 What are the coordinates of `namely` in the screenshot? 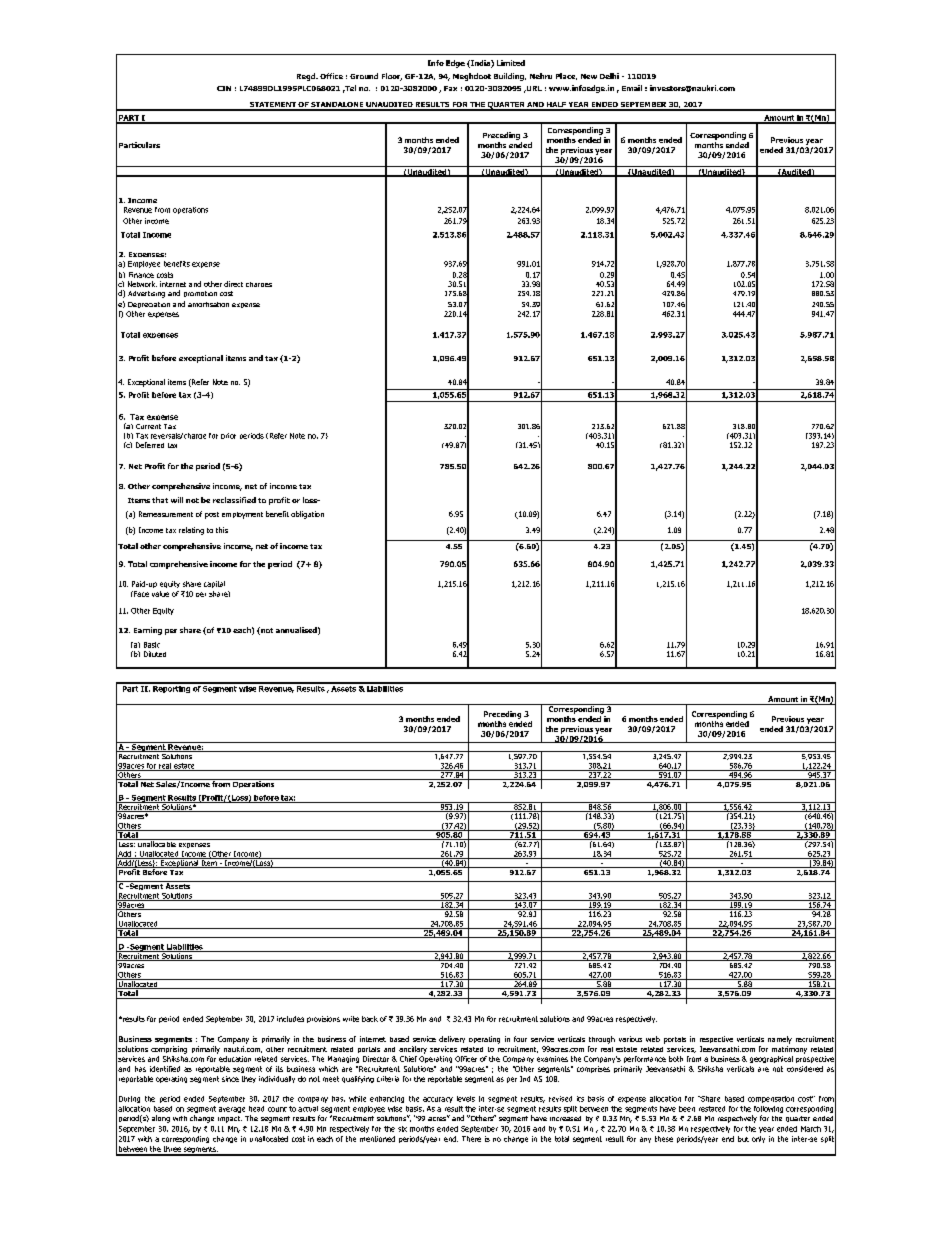 It's located at (780, 1040).
